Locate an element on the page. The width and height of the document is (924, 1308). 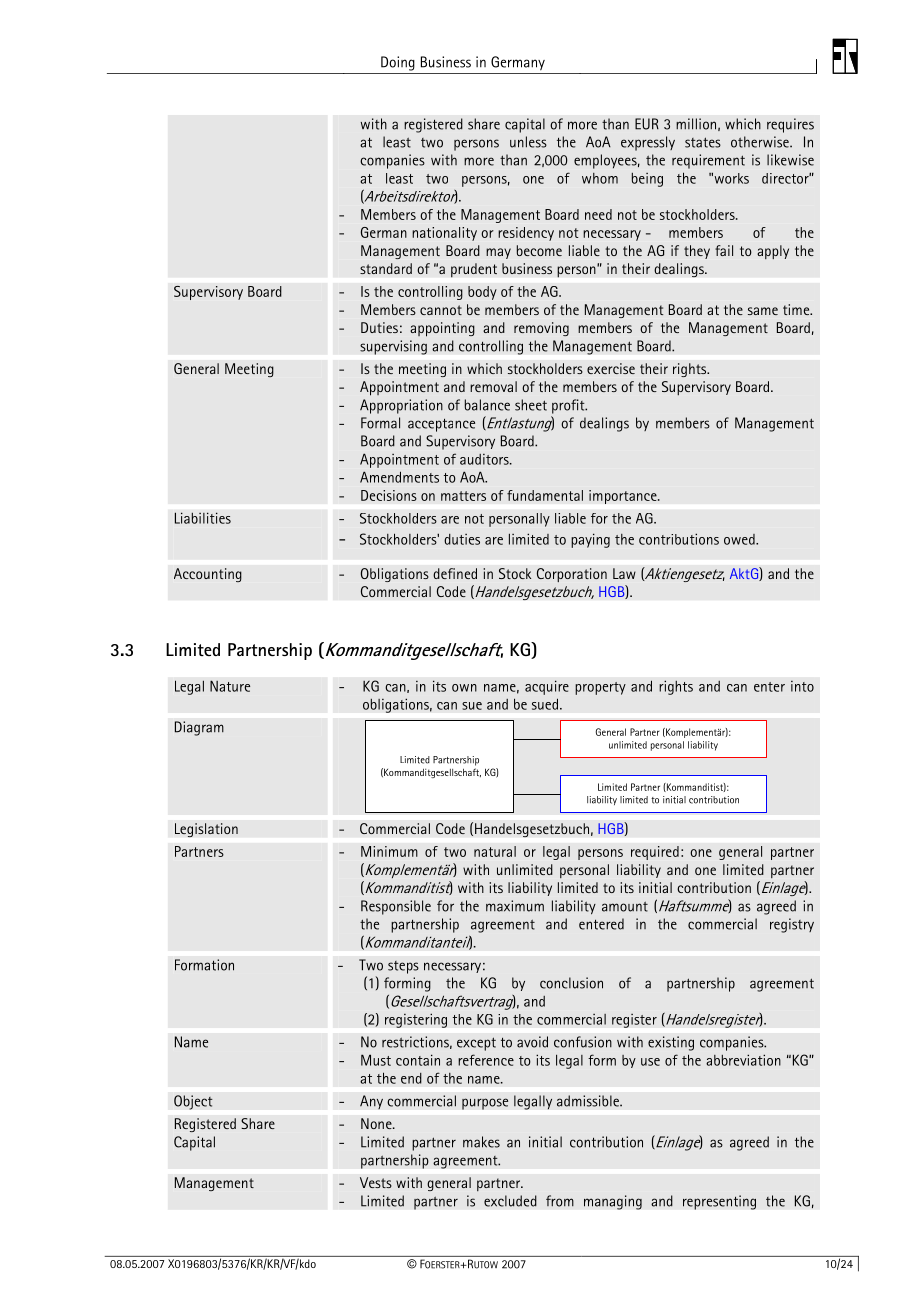
steps is located at coordinates (403, 967).
